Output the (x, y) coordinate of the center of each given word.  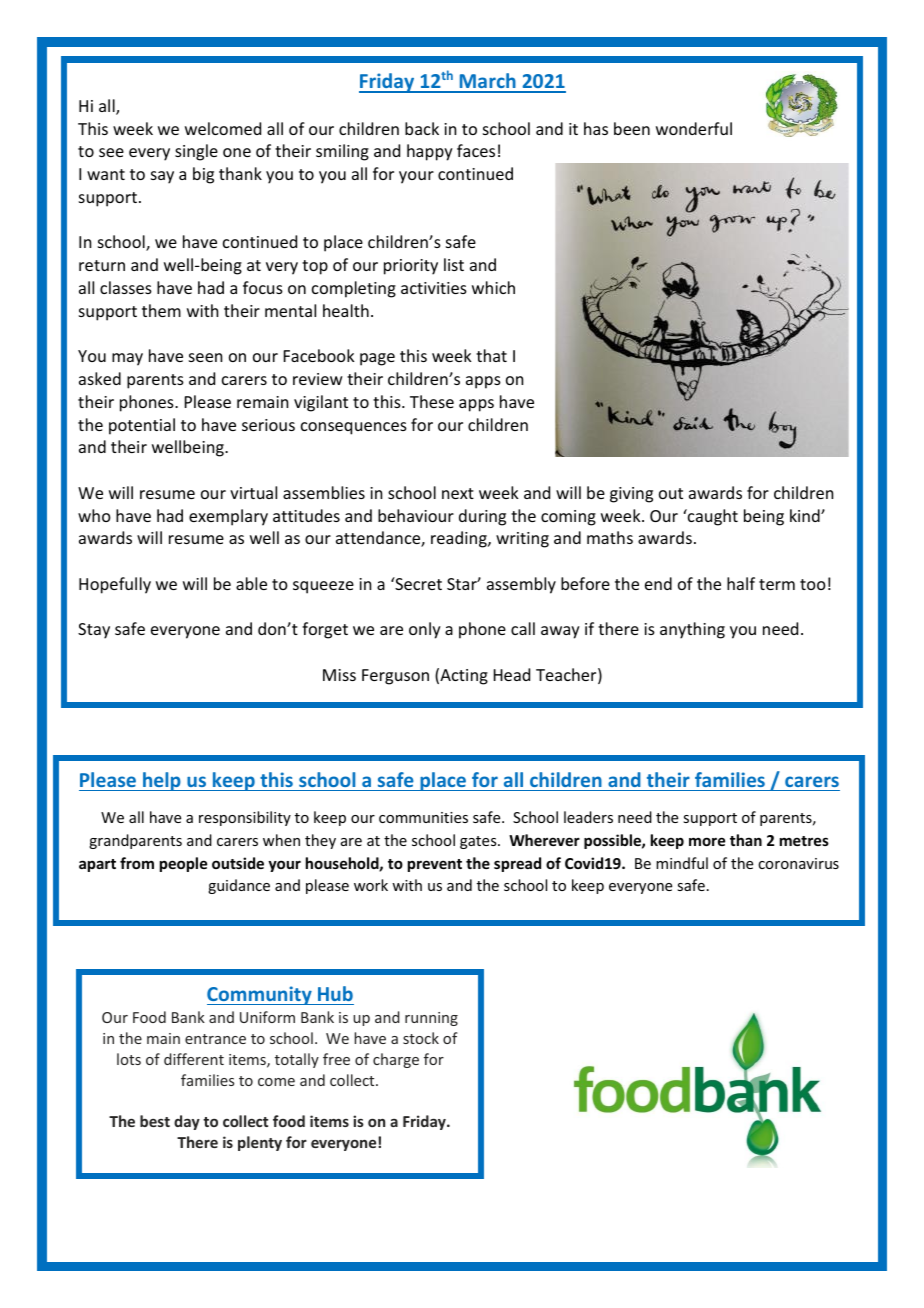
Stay (94, 631)
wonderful (694, 128)
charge (396, 1060)
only (425, 630)
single (196, 152)
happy (430, 152)
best (155, 1121)
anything (692, 630)
